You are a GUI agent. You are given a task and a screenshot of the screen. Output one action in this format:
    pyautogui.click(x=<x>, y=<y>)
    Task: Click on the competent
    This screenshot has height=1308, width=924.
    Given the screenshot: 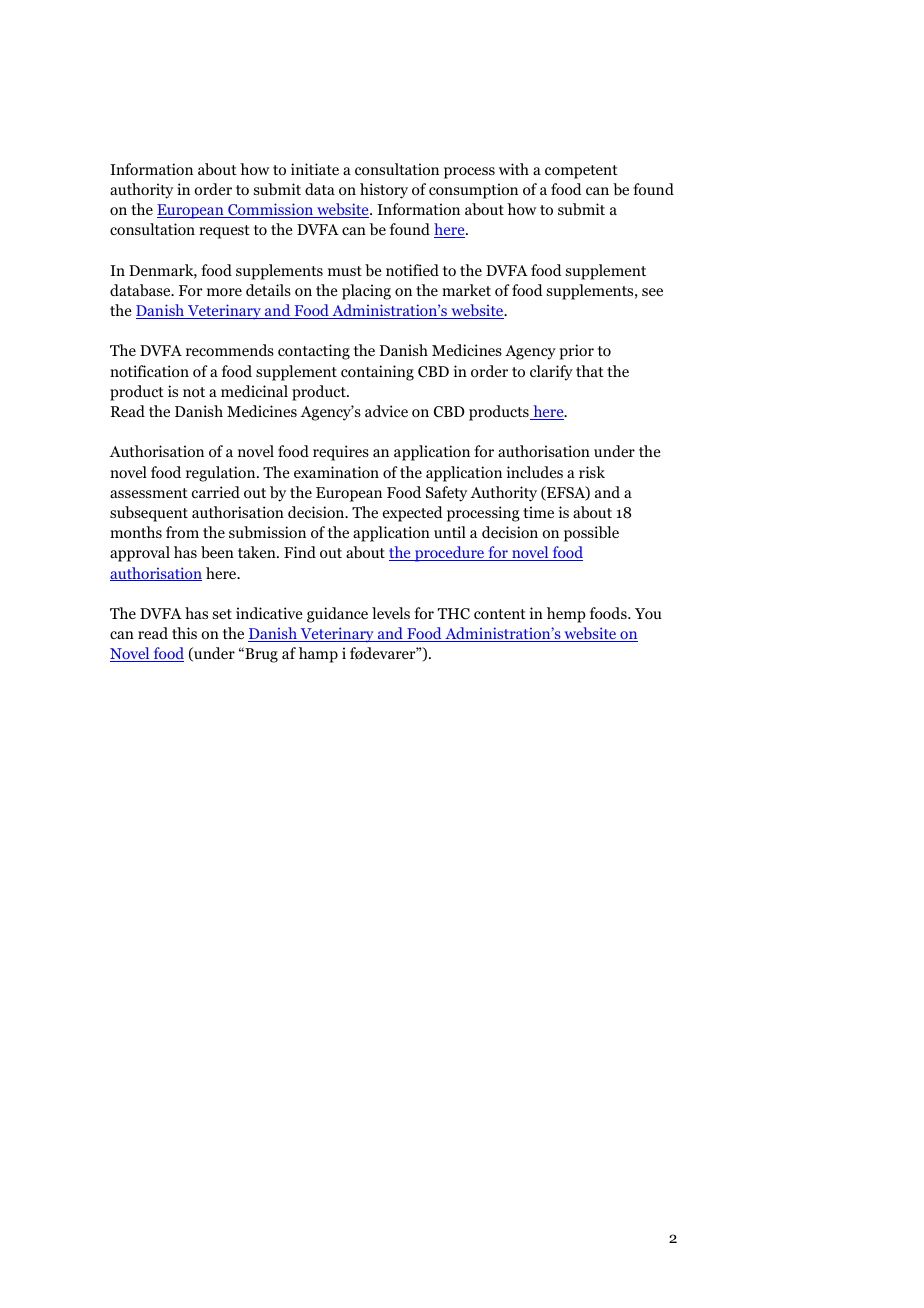 What is the action you would take?
    pyautogui.click(x=581, y=172)
